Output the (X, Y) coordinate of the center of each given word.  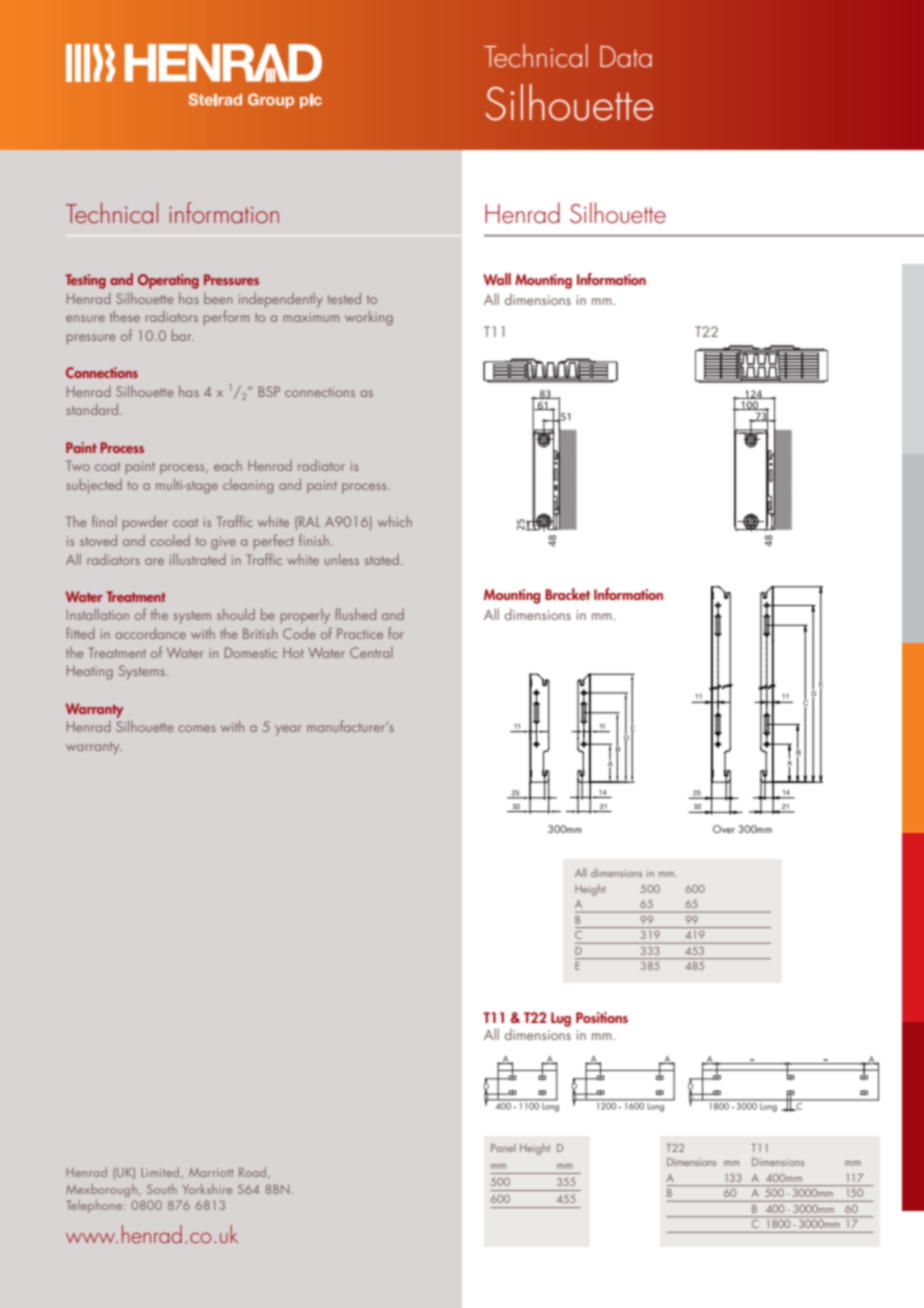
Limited (161, 1173)
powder (145, 523)
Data (626, 56)
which (395, 521)
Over (724, 829)
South (162, 1189)
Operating (168, 281)
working (369, 318)
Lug (561, 1019)
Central (371, 652)
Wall (497, 279)
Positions (602, 1017)
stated (382, 559)
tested (344, 298)
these (125, 316)
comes (197, 728)
